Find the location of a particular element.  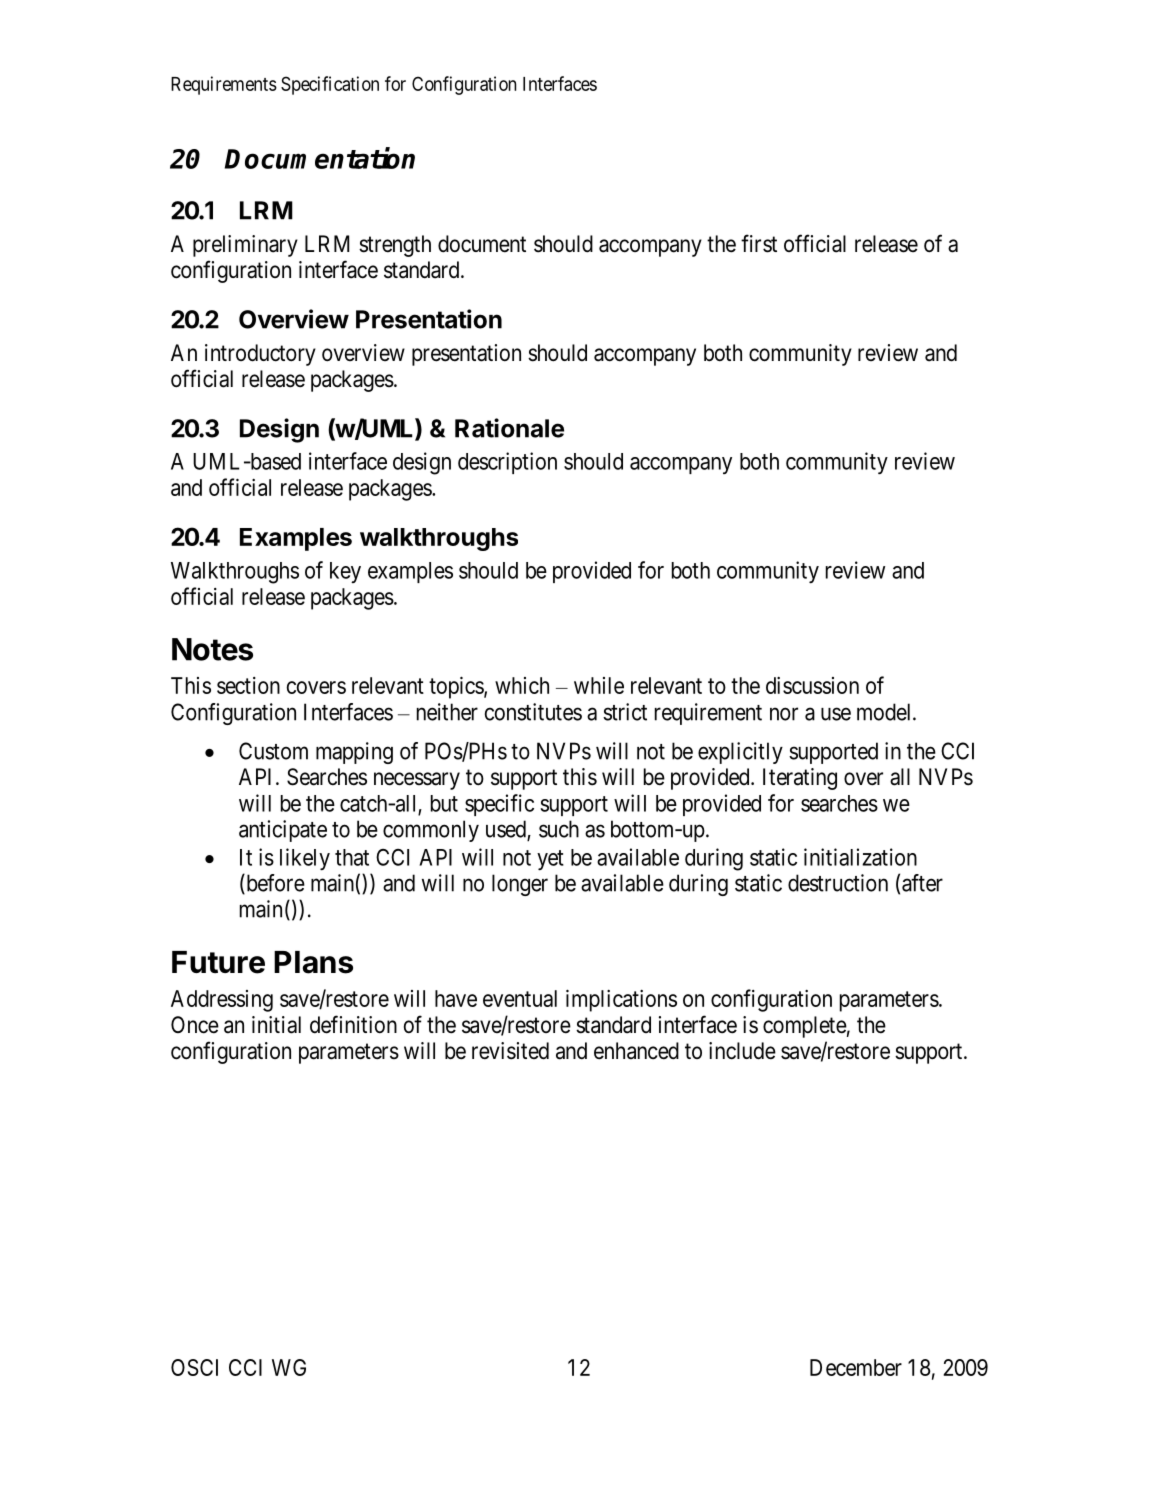

strength is located at coordinates (395, 246).
